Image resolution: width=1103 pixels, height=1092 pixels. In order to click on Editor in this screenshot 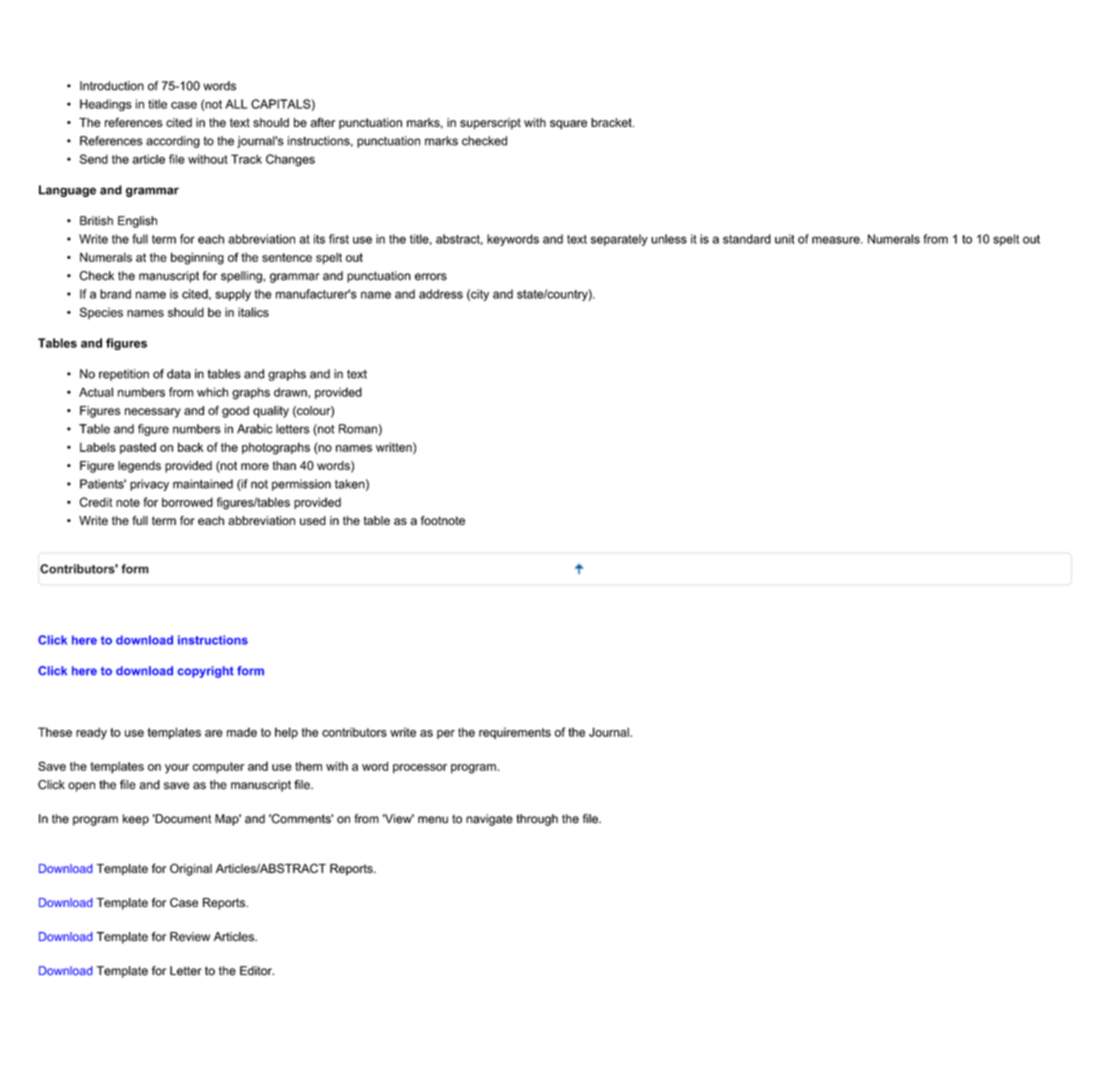, I will do `click(257, 971)`.
